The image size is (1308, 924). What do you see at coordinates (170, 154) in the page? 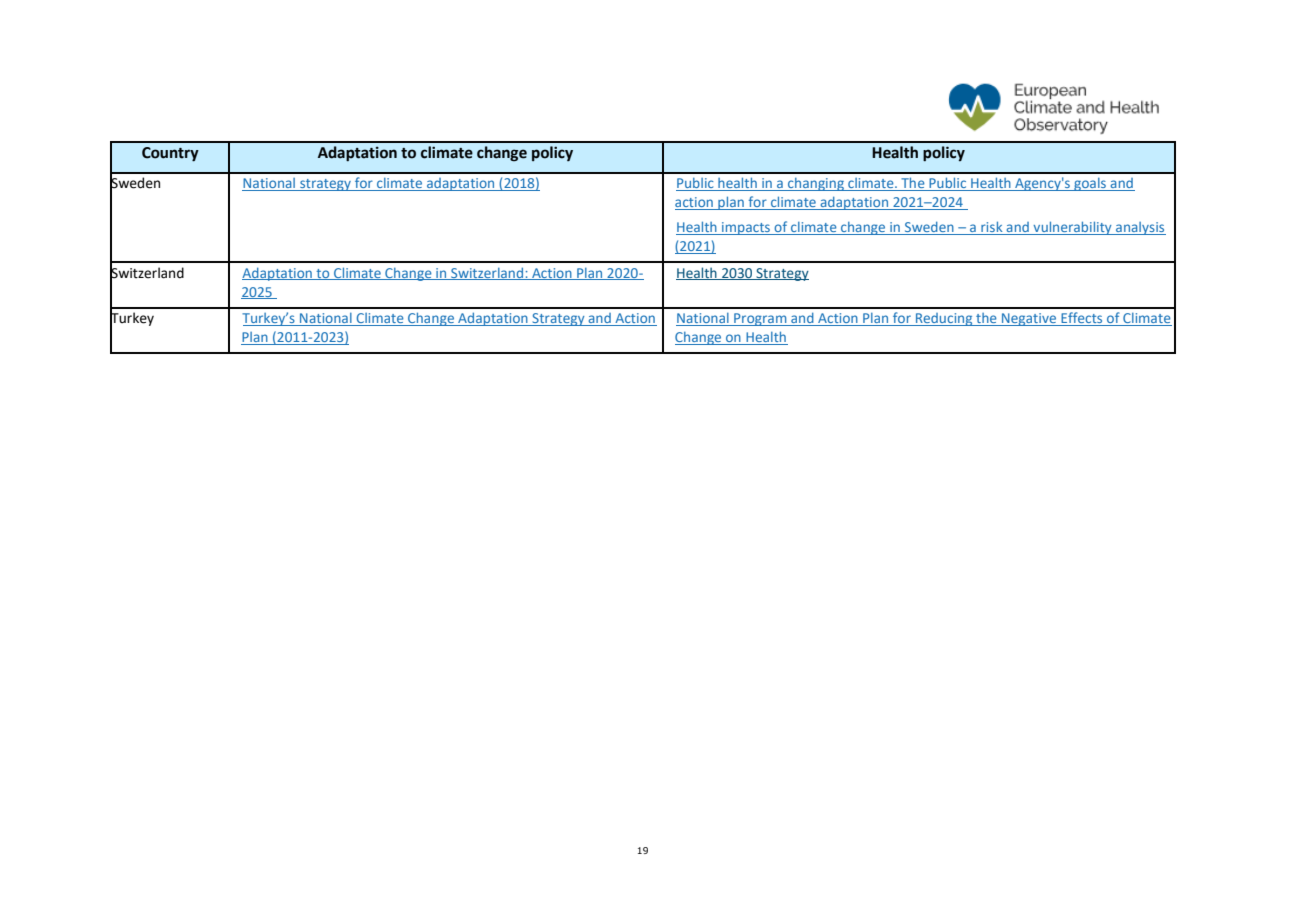
I see `Country` at bounding box center [170, 154].
